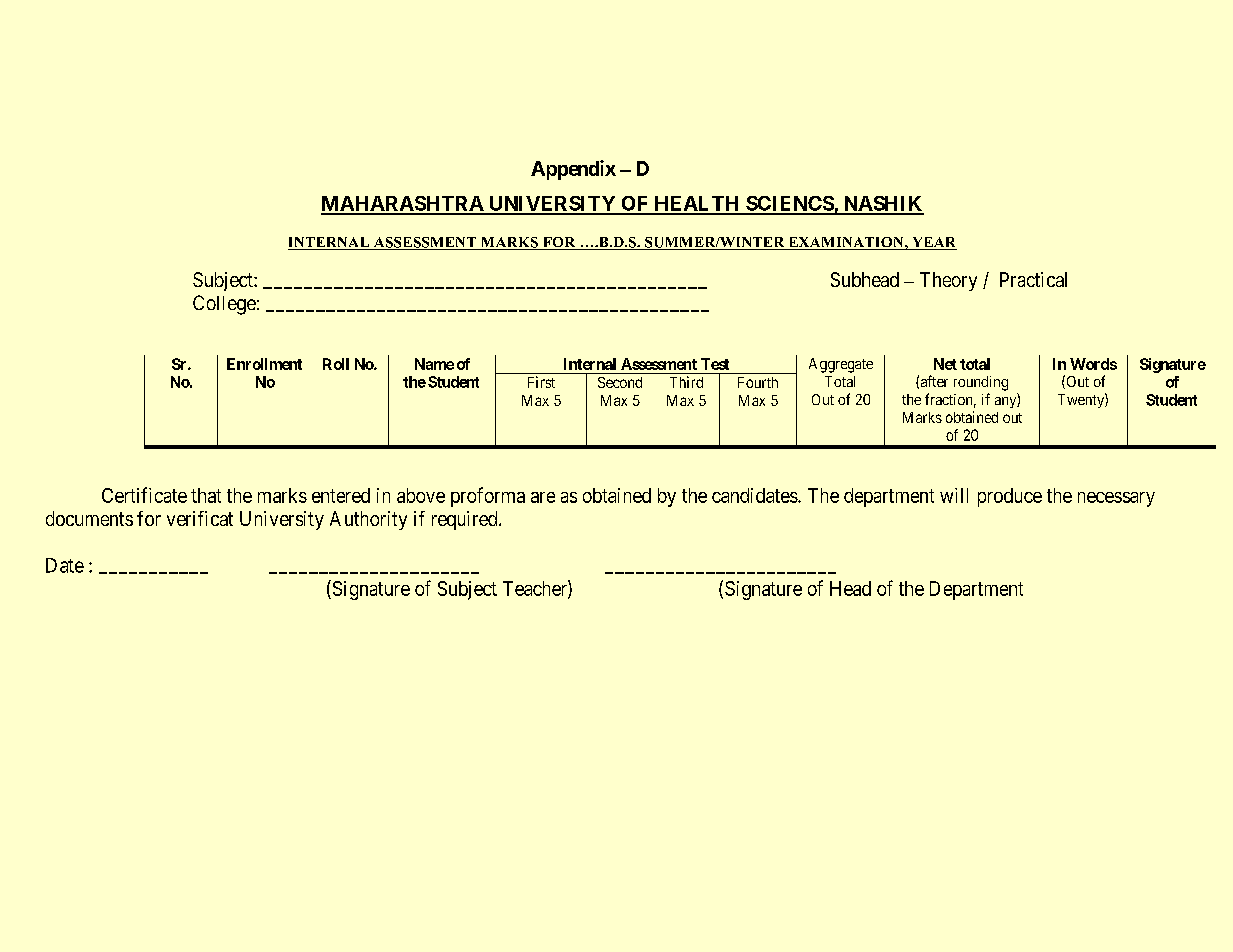 This document has height=952, width=1233. What do you see at coordinates (933, 243) in the document?
I see `YEAR` at bounding box center [933, 243].
